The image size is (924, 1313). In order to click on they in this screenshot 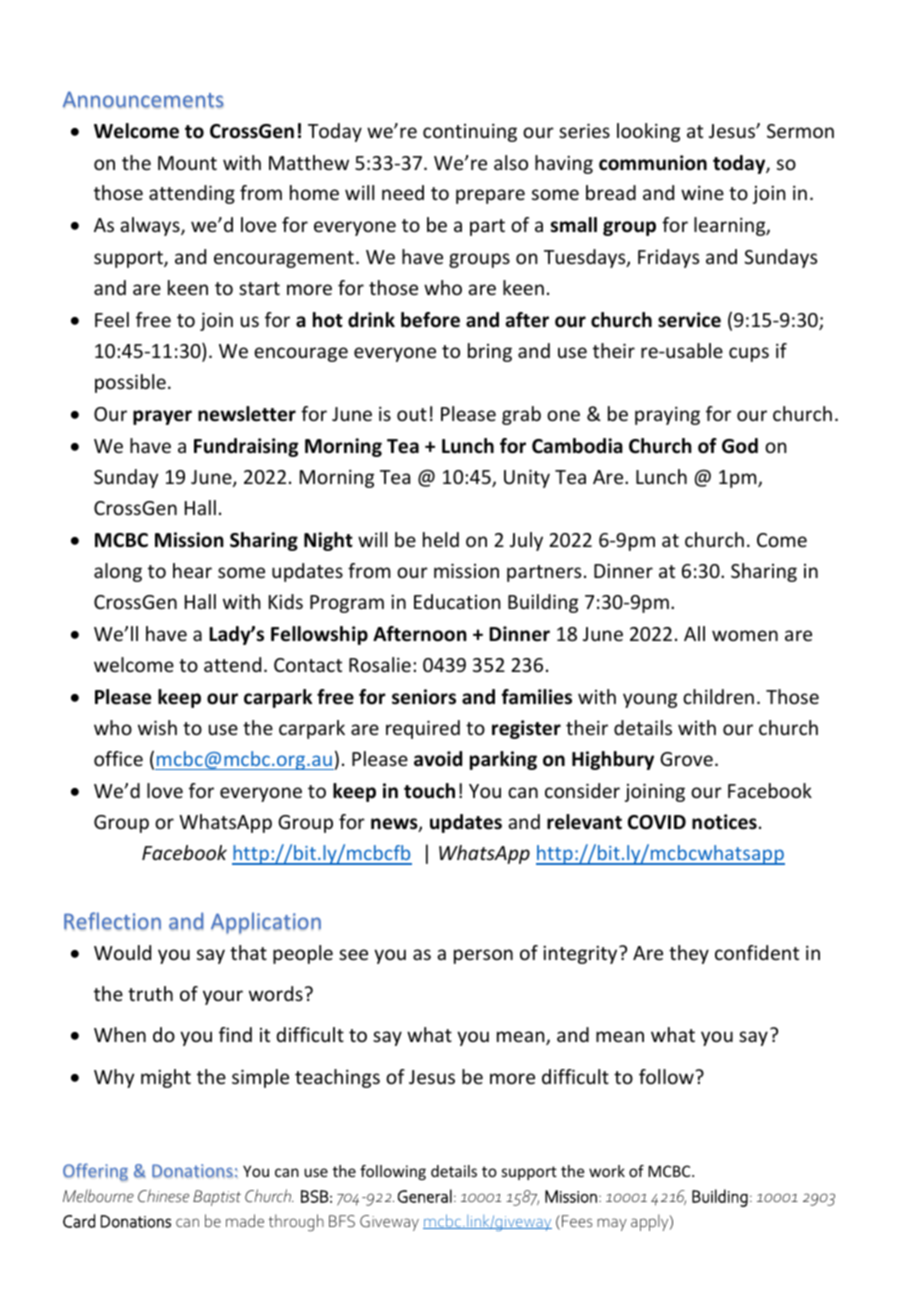, I will do `click(689, 954)`.
